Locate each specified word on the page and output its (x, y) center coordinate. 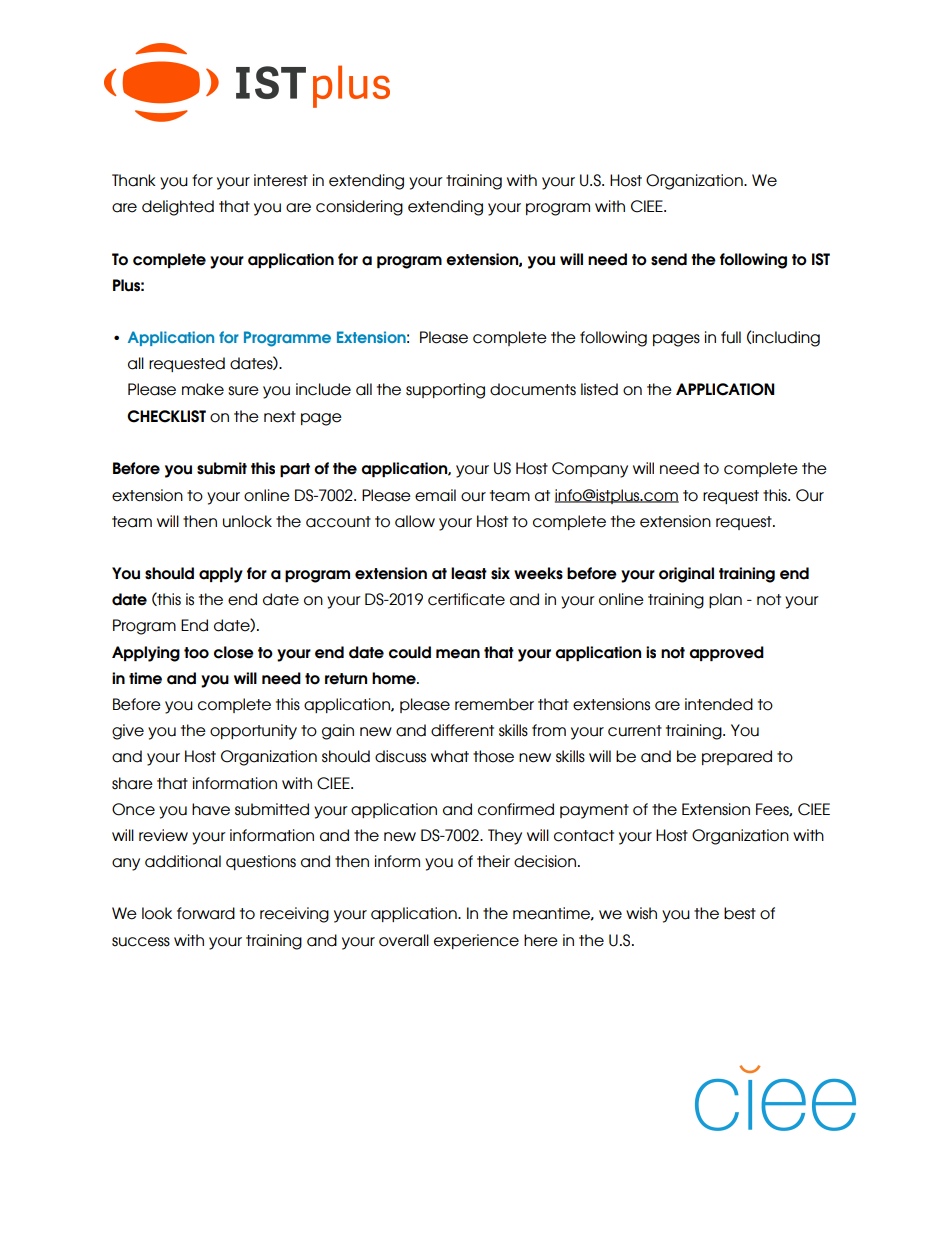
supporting (445, 391)
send (669, 259)
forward (206, 913)
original (686, 575)
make (203, 389)
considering (359, 208)
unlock (247, 521)
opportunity (253, 732)
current (635, 731)
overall (404, 940)
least (469, 573)
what (450, 756)
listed (599, 389)
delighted (178, 208)
